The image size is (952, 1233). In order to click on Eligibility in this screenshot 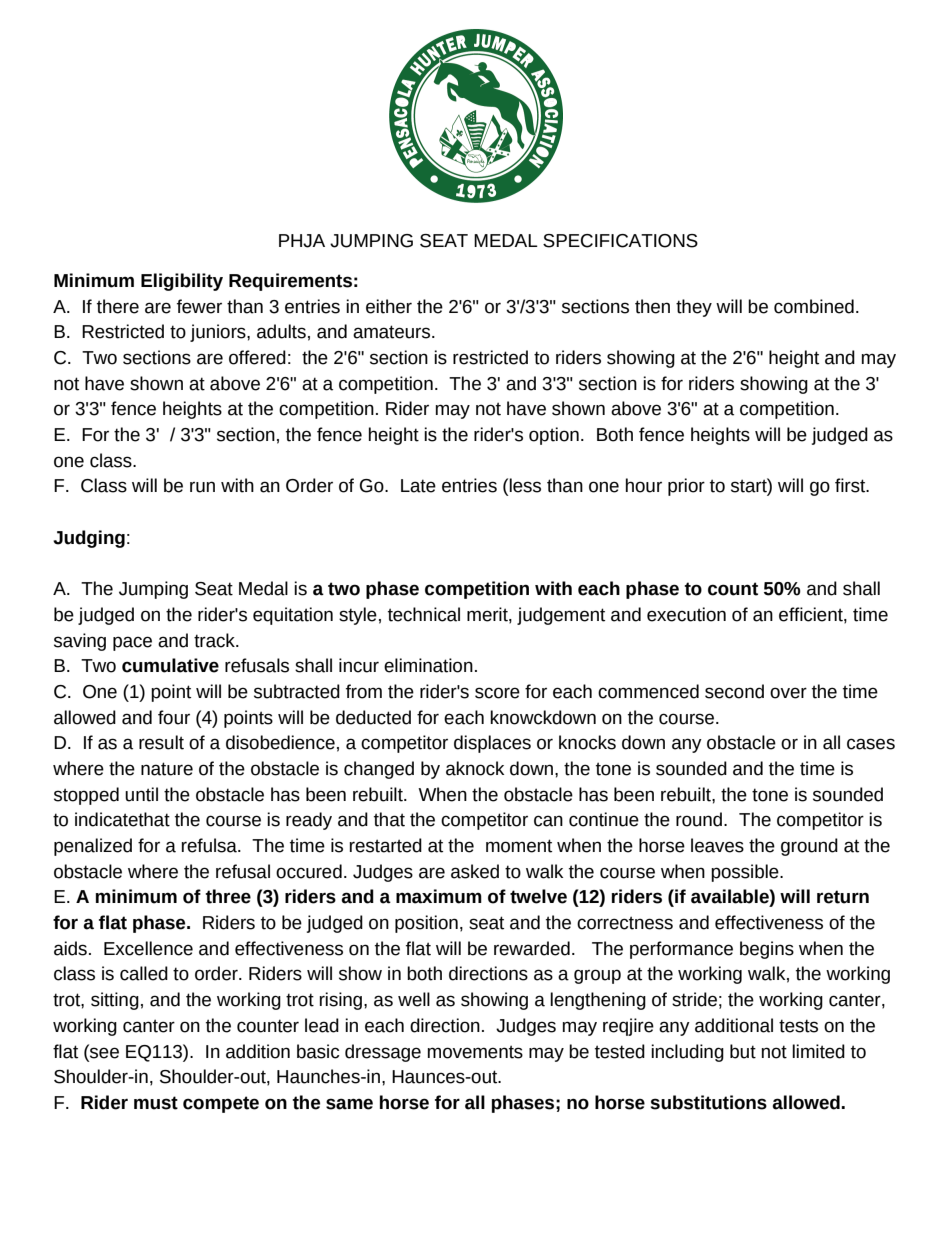, I will do `click(182, 282)`.
